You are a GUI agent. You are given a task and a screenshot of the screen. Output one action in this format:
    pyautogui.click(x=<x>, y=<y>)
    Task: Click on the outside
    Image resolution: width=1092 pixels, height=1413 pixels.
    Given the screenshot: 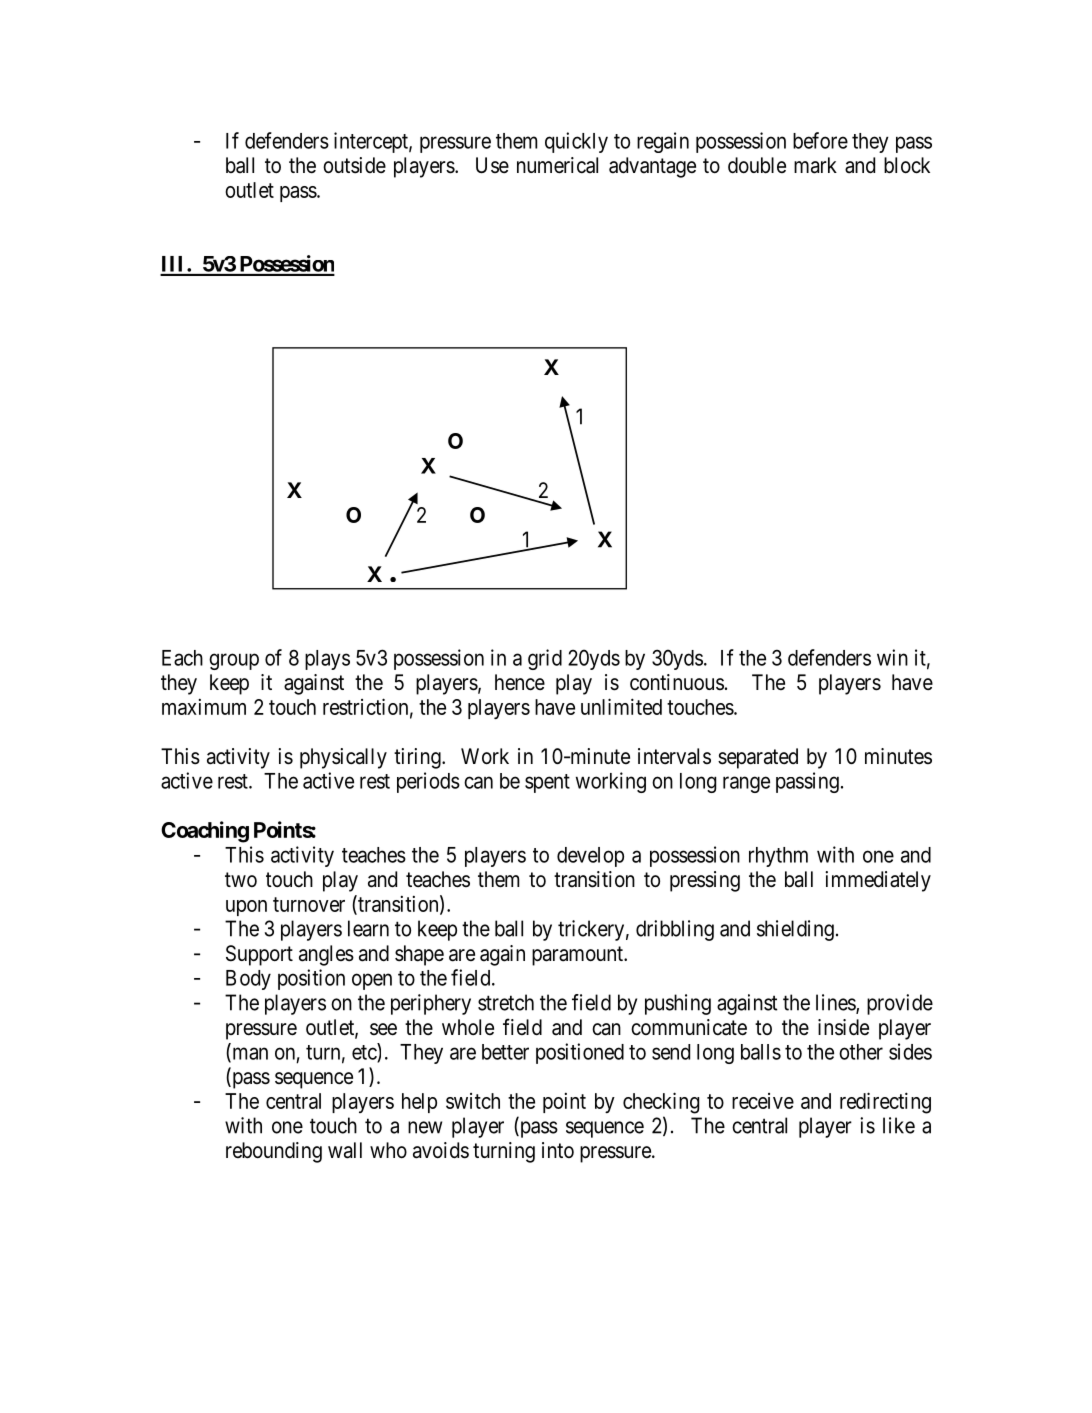 What is the action you would take?
    pyautogui.click(x=354, y=165)
